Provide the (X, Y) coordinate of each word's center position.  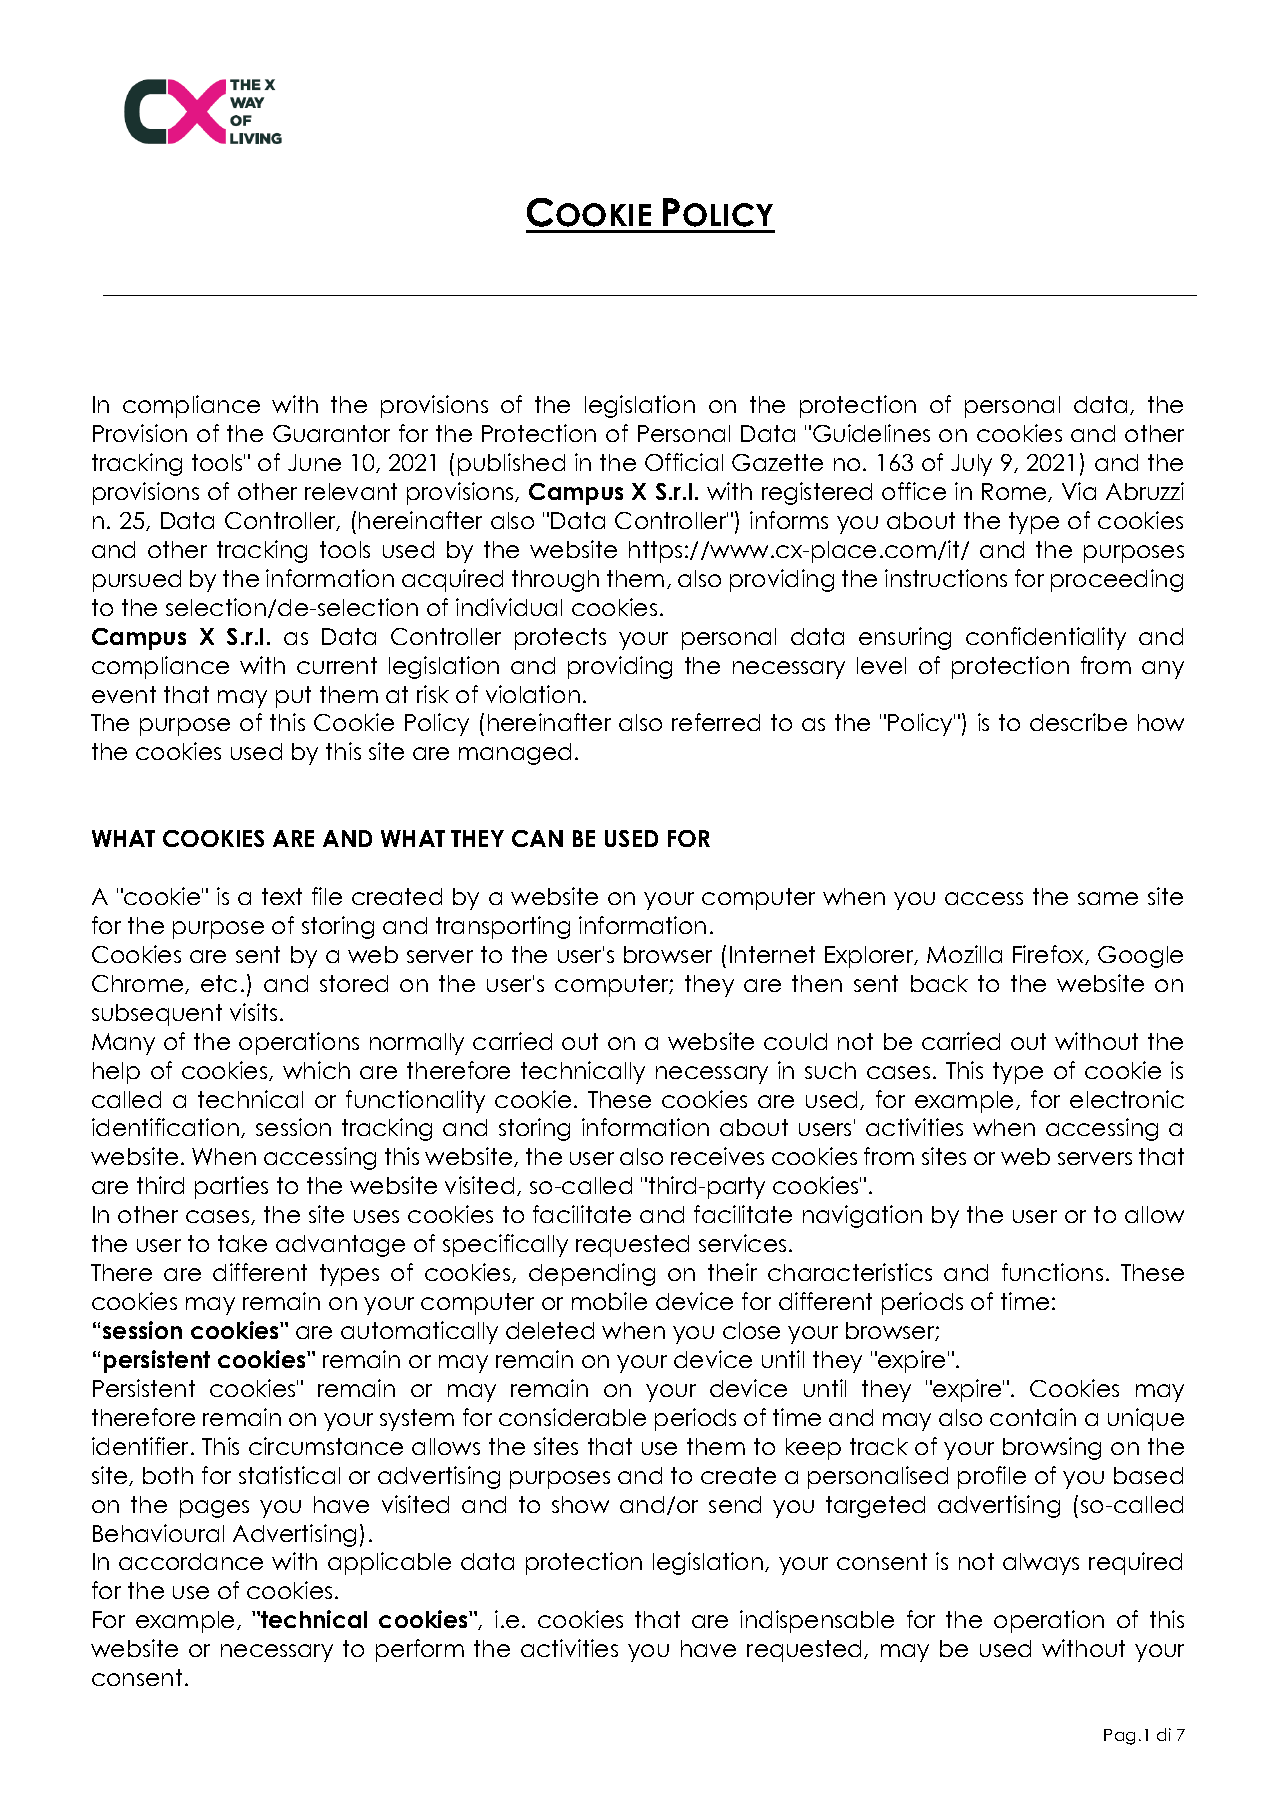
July (971, 465)
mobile (609, 1301)
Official (684, 462)
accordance (191, 1561)
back (939, 983)
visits (253, 1012)
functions (1052, 1272)
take (242, 1243)
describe (1078, 722)
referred (716, 722)
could (795, 1041)
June (314, 462)
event (124, 694)
